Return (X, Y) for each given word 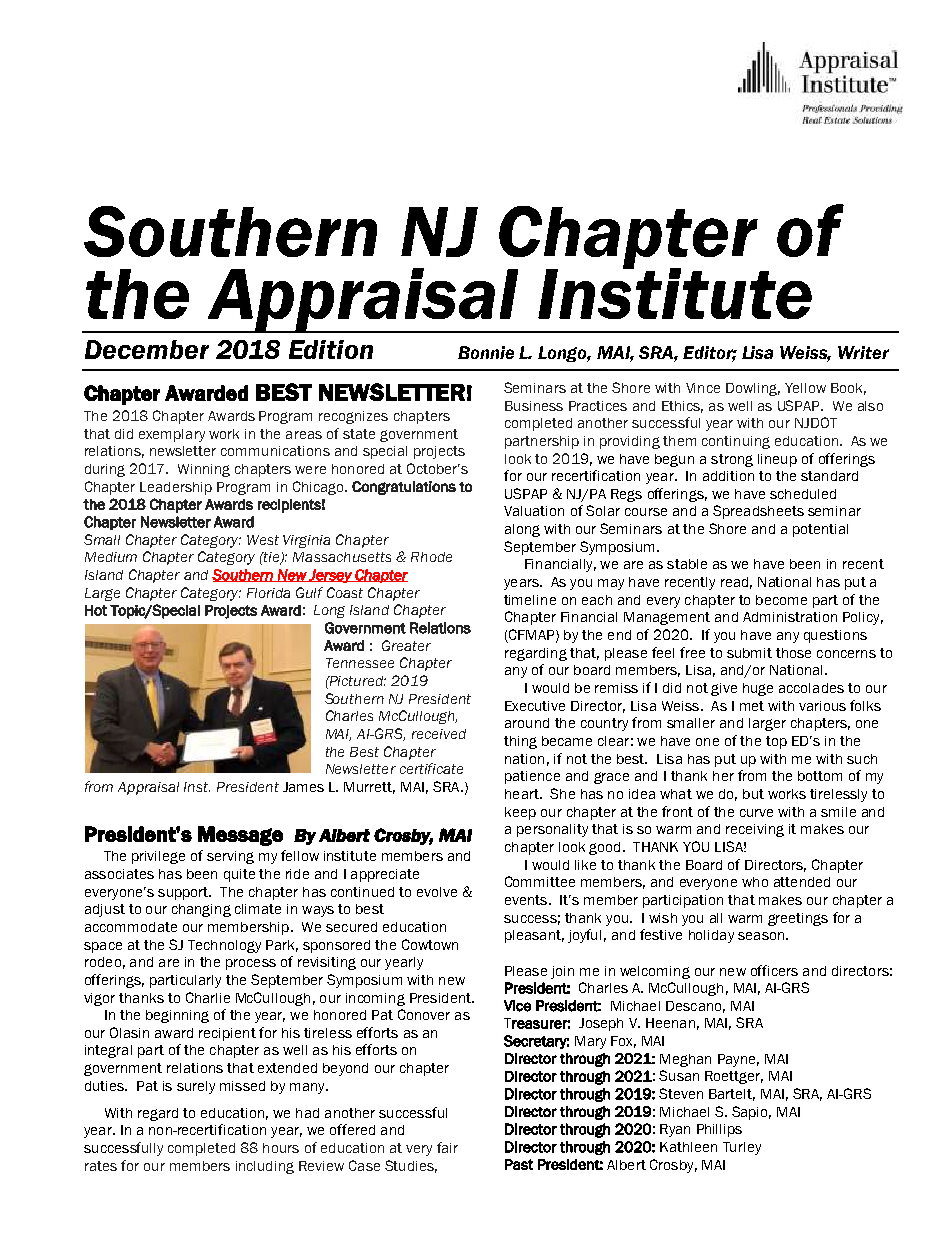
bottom (820, 776)
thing (520, 742)
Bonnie (486, 352)
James (303, 787)
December (147, 349)
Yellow (805, 388)
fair (447, 1147)
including (265, 1167)
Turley (742, 1148)
